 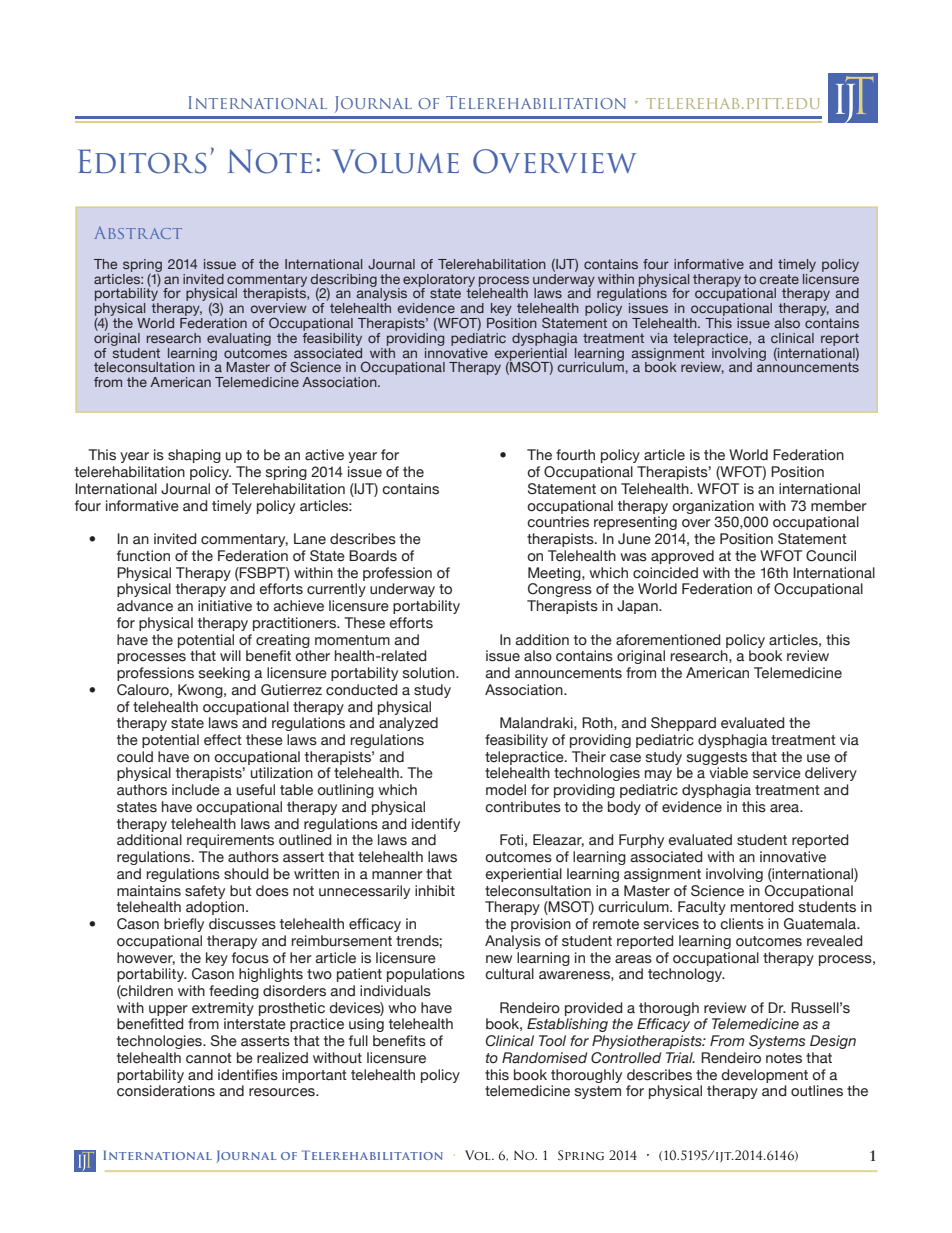 What do you see at coordinates (225, 606) in the screenshot?
I see `initiative` at bounding box center [225, 606].
